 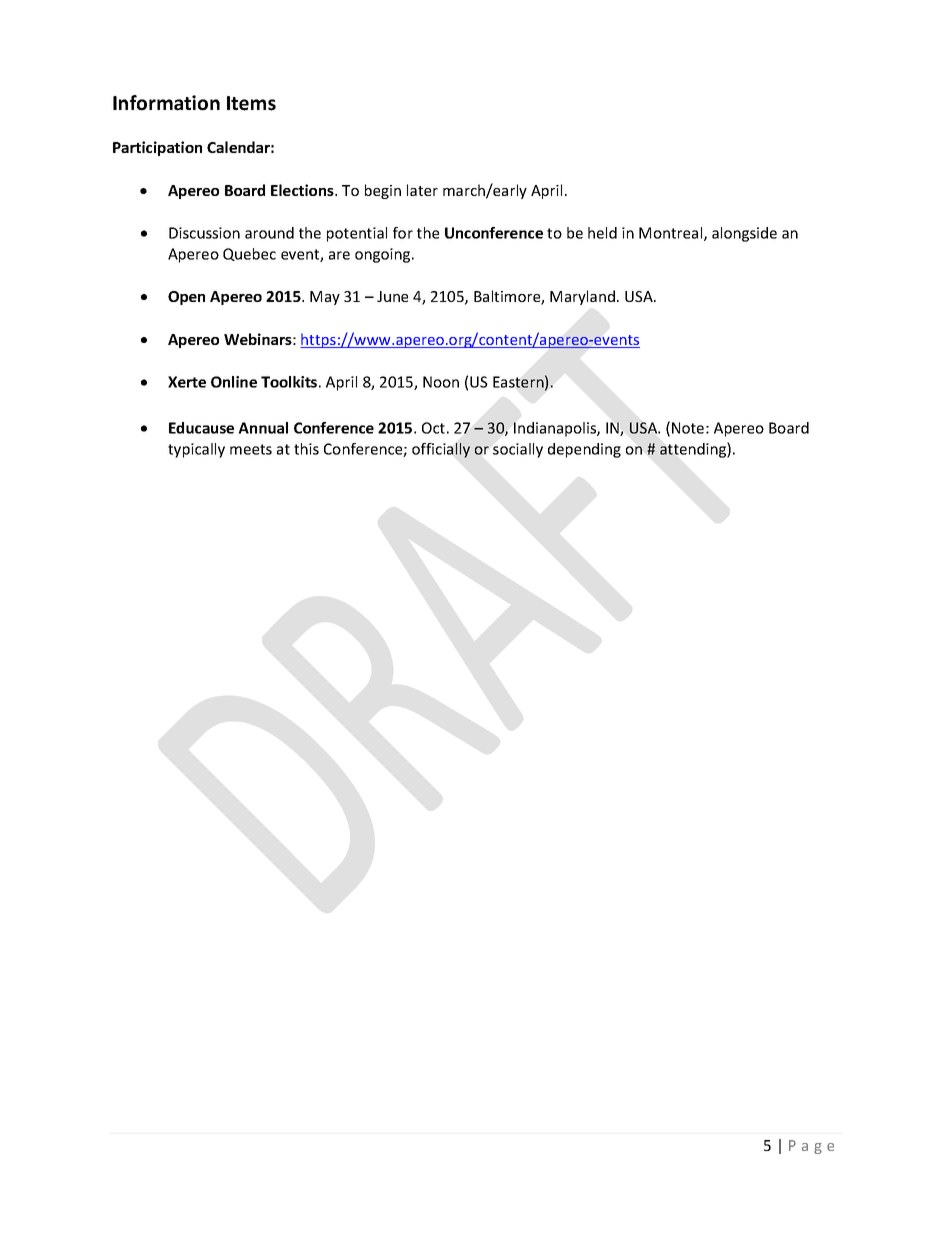 I want to click on alongside, so click(x=744, y=234).
